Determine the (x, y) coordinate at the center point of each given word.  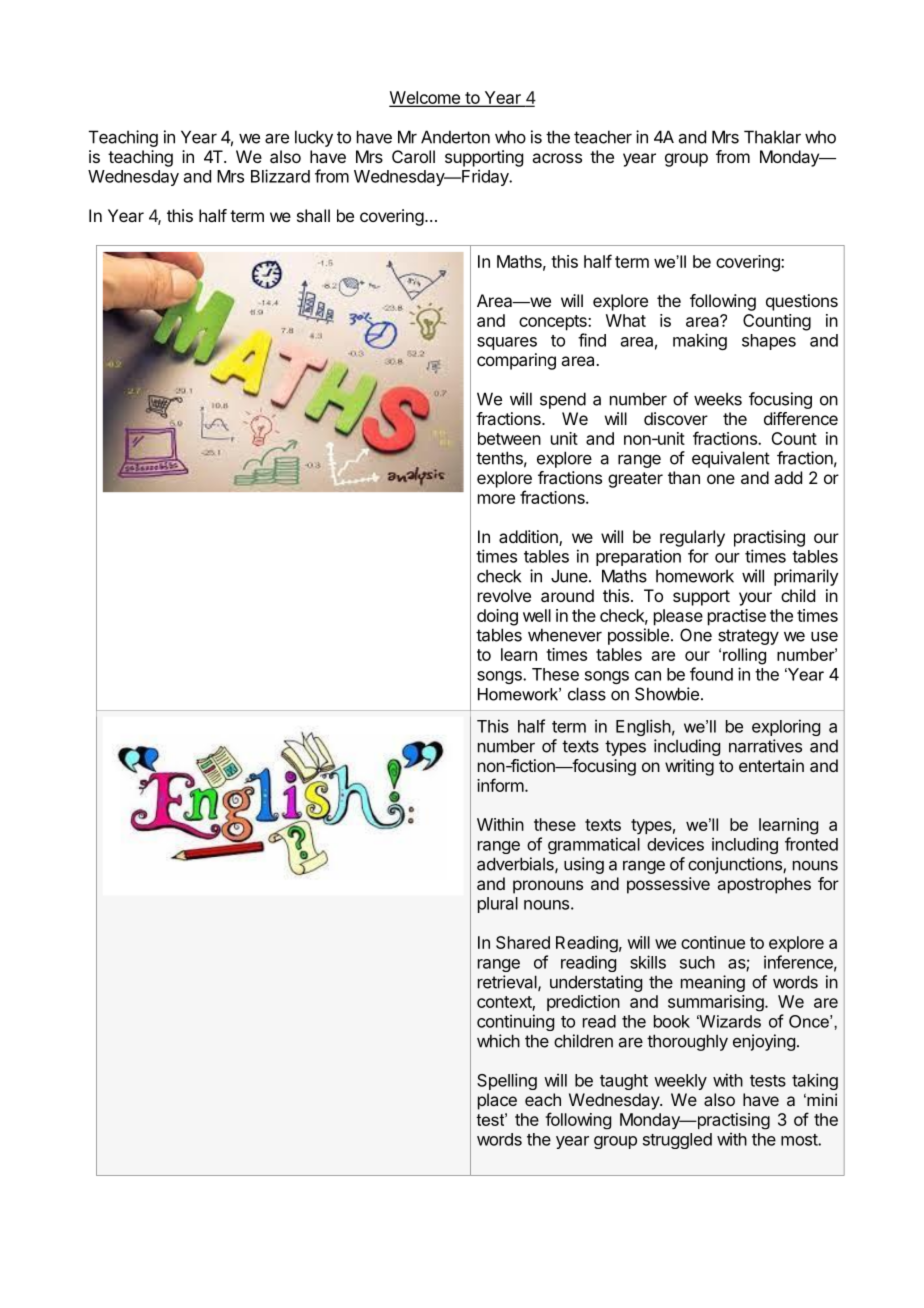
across (557, 158)
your (755, 599)
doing (497, 617)
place (497, 1101)
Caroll (413, 156)
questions (802, 302)
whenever (565, 635)
